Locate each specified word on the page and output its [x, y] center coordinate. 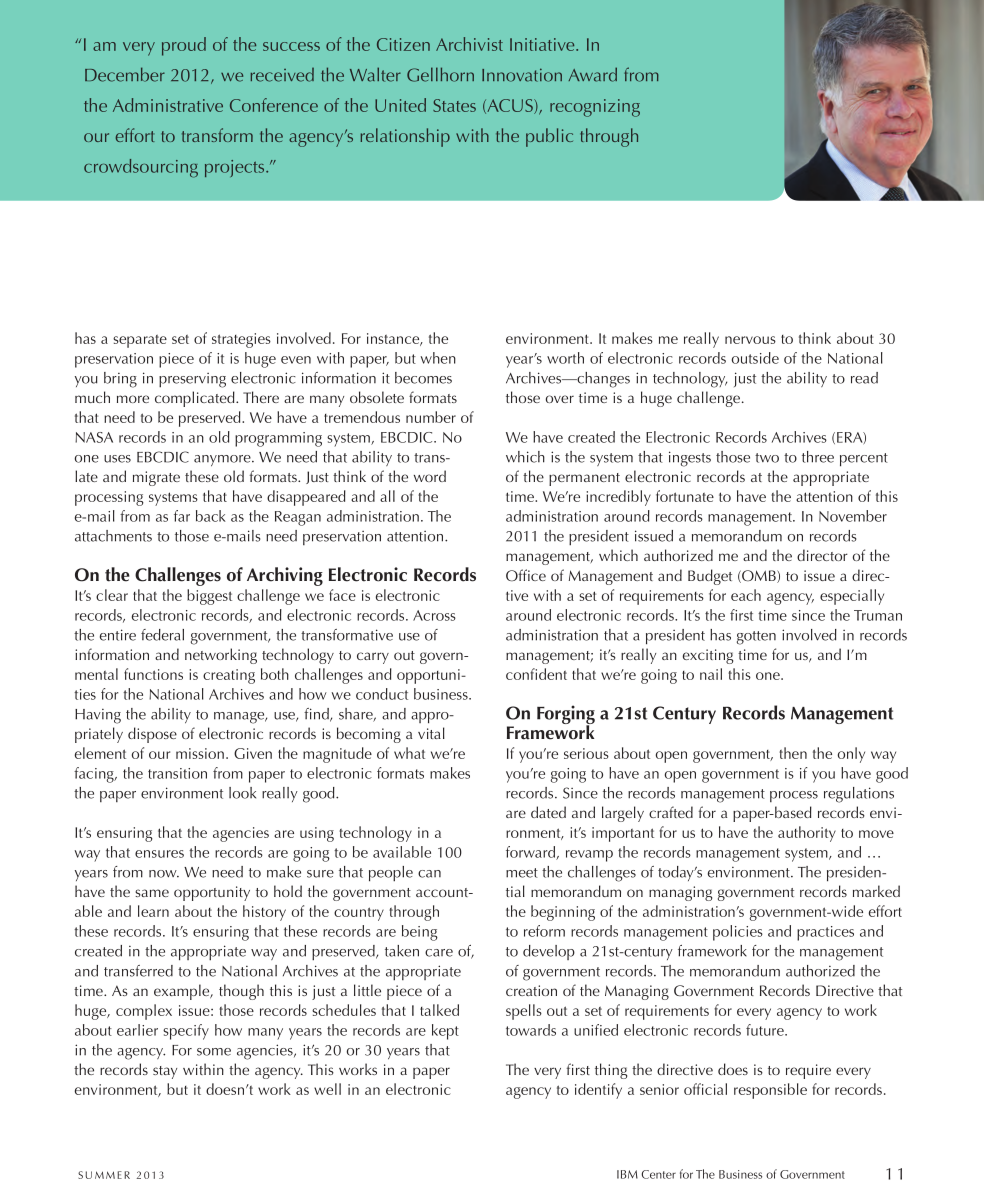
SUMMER [104, 1175]
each [746, 595]
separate [140, 341]
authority [807, 834]
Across [434, 615]
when [438, 358]
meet [522, 873]
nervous [750, 340]
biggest [209, 597]
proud [184, 46]
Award [593, 74]
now [164, 874]
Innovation [522, 75]
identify [598, 1091]
